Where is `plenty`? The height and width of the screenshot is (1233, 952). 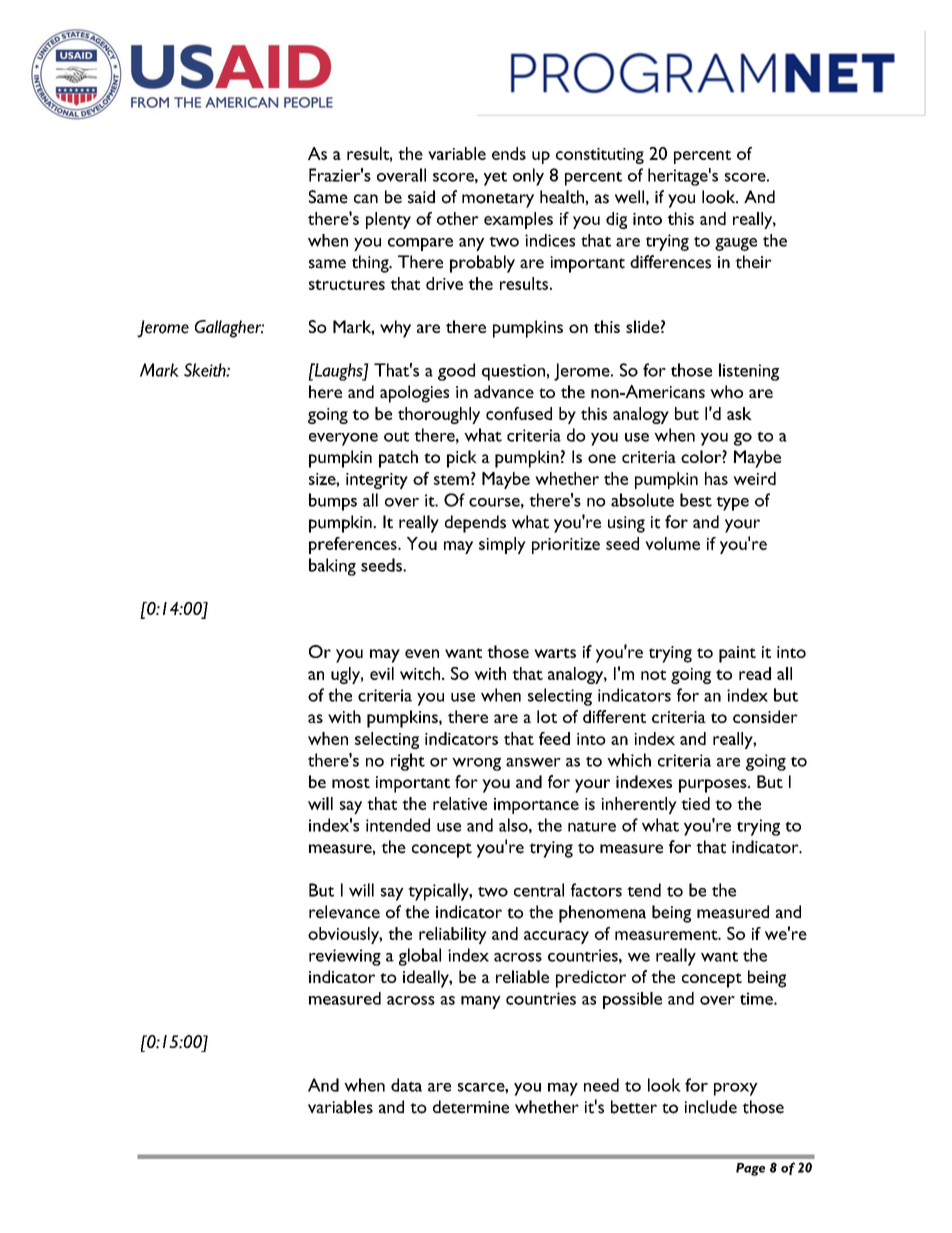 plenty is located at coordinates (388, 220).
